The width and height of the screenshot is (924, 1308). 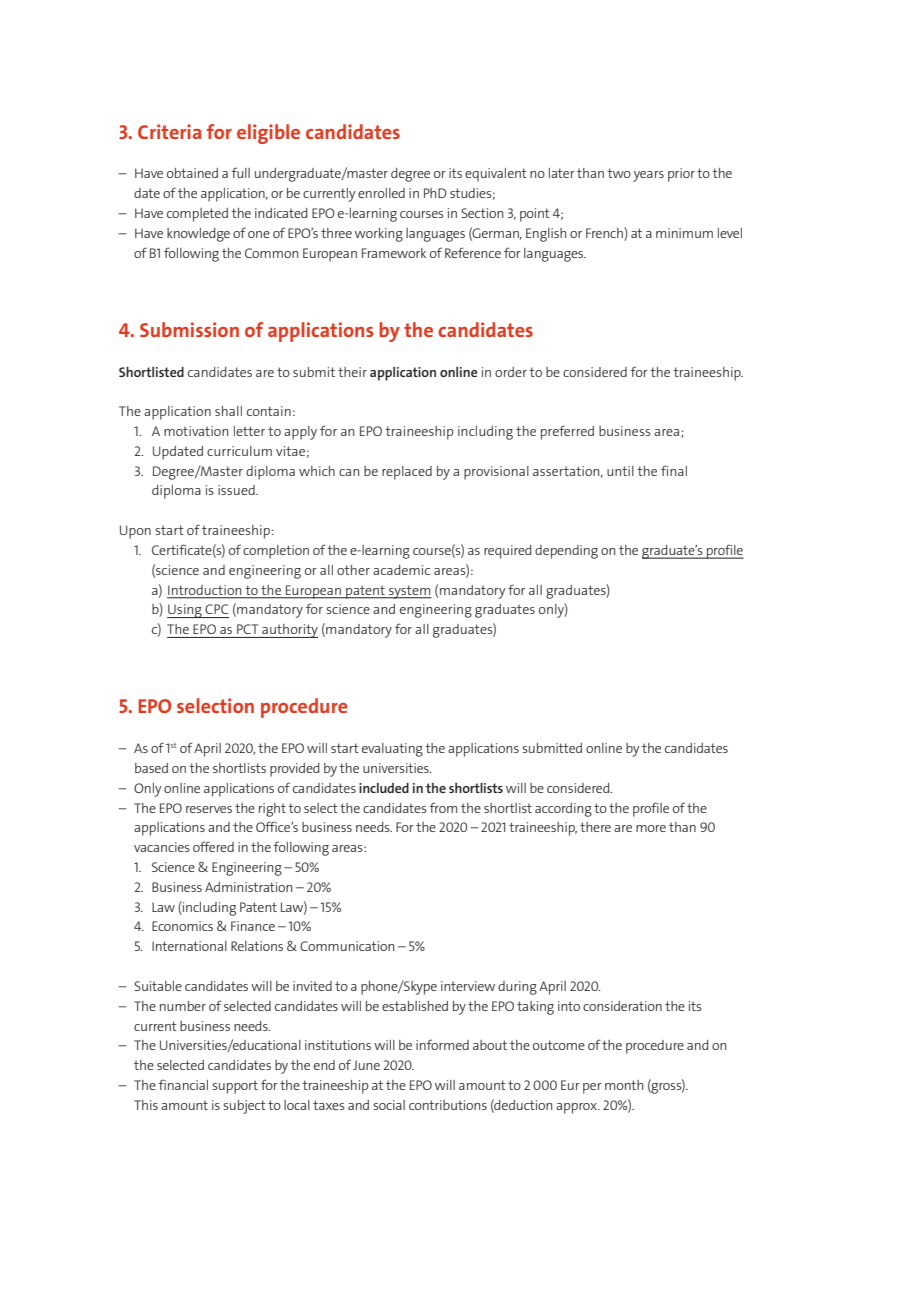 I want to click on contributions, so click(x=448, y=1105).
